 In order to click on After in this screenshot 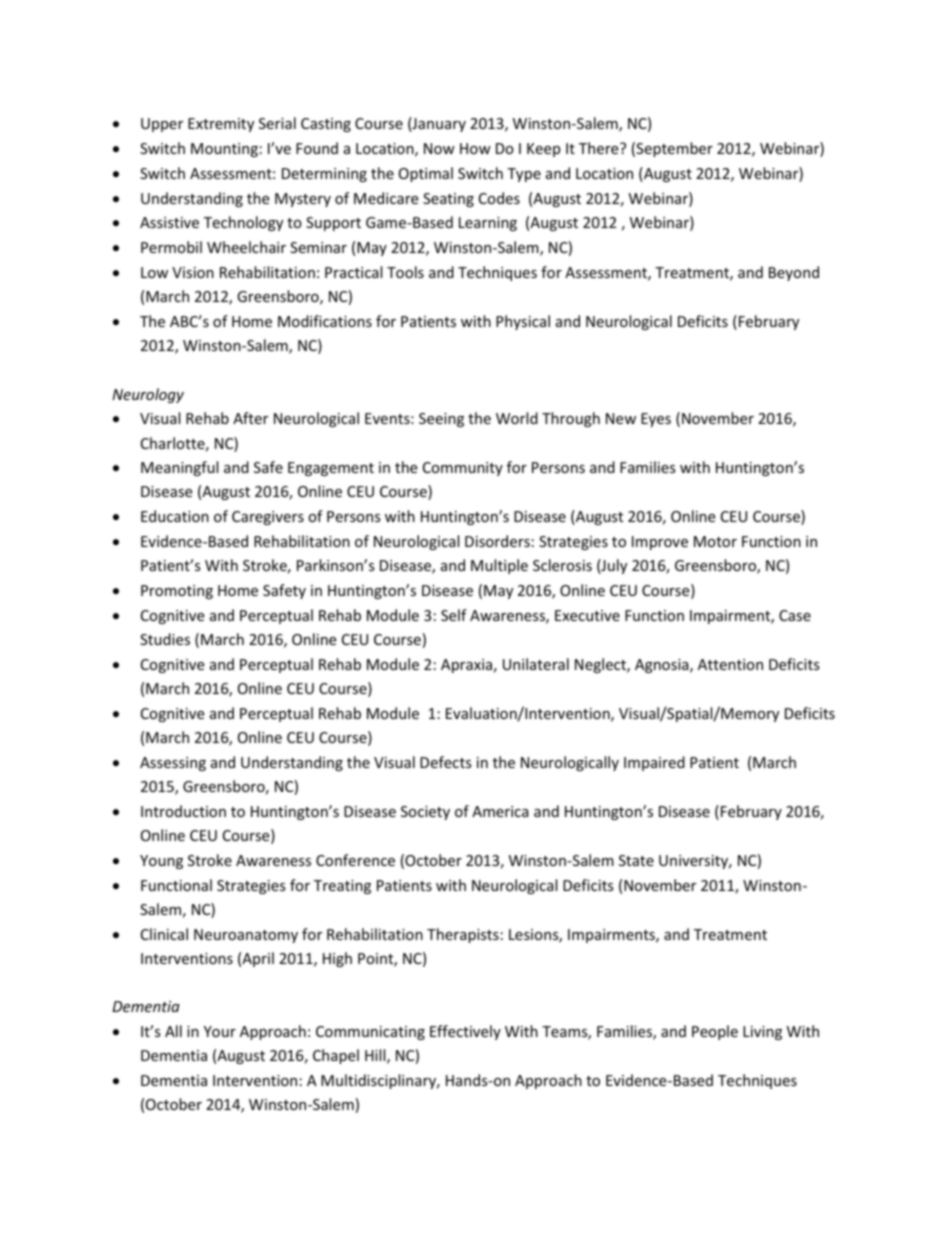, I will do `click(250, 418)`.
